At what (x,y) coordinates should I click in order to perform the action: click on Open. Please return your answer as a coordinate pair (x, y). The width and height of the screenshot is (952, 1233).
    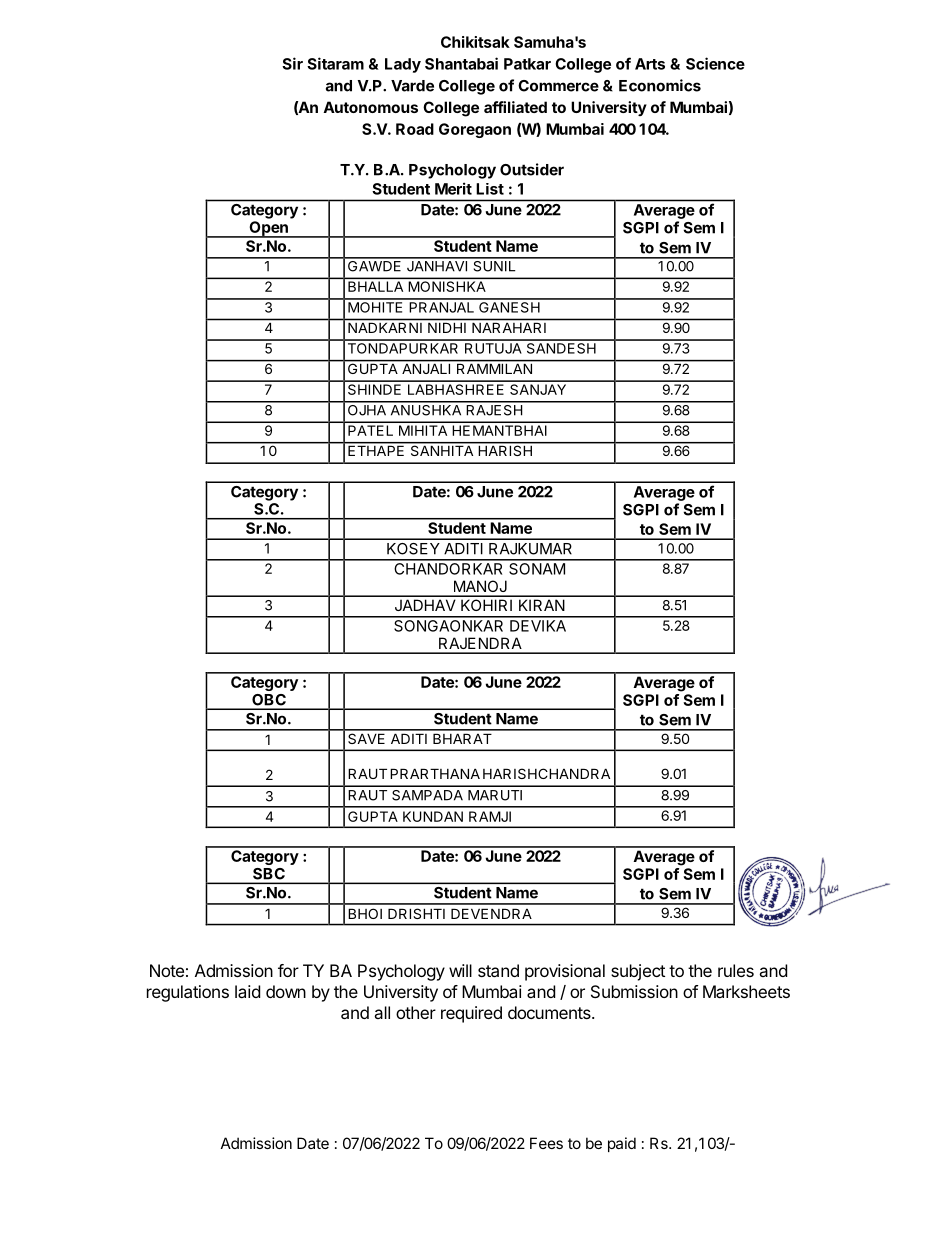
    Looking at the image, I should click on (268, 229).
